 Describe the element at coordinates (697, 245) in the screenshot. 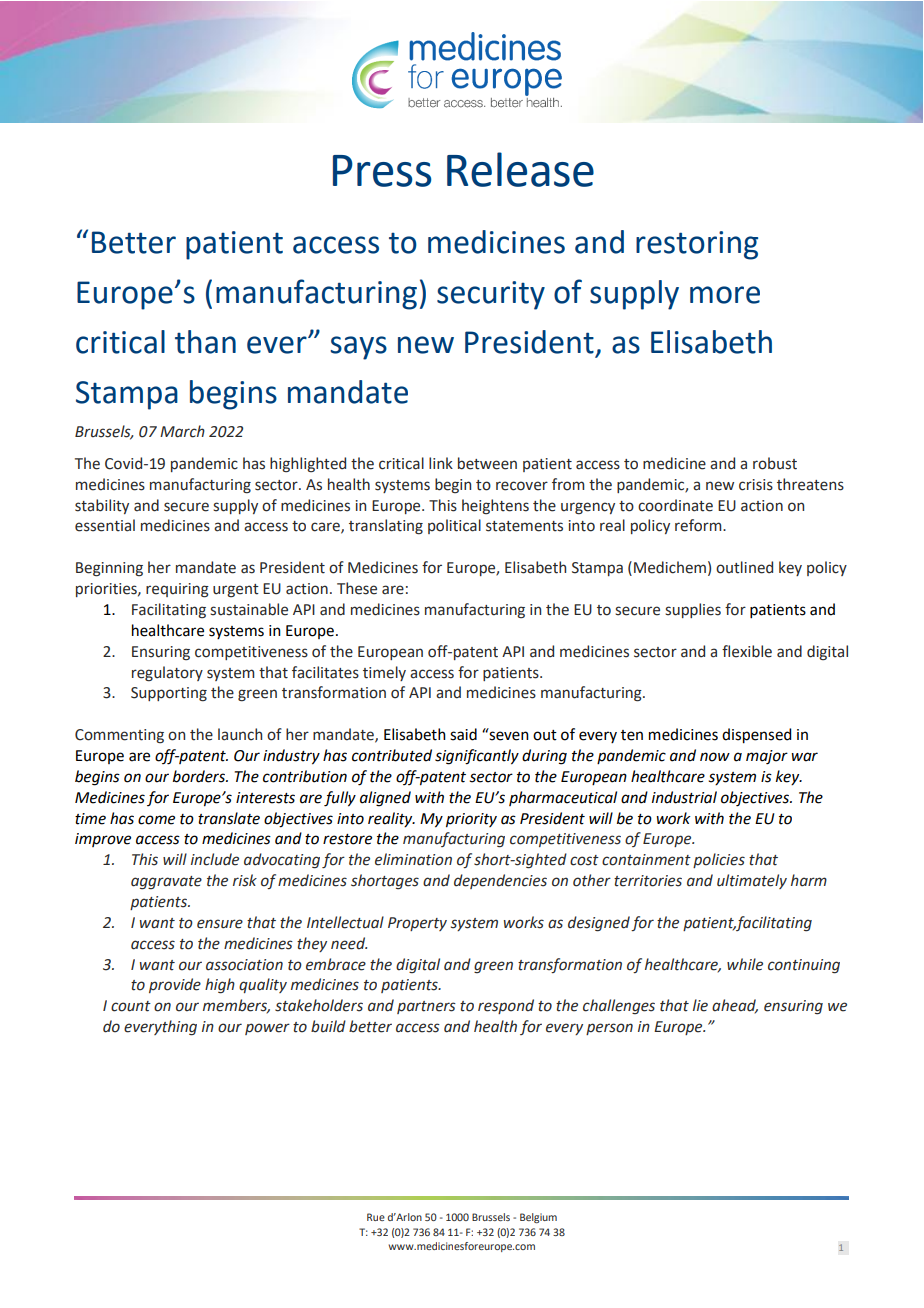

I see `restoring` at that location.
